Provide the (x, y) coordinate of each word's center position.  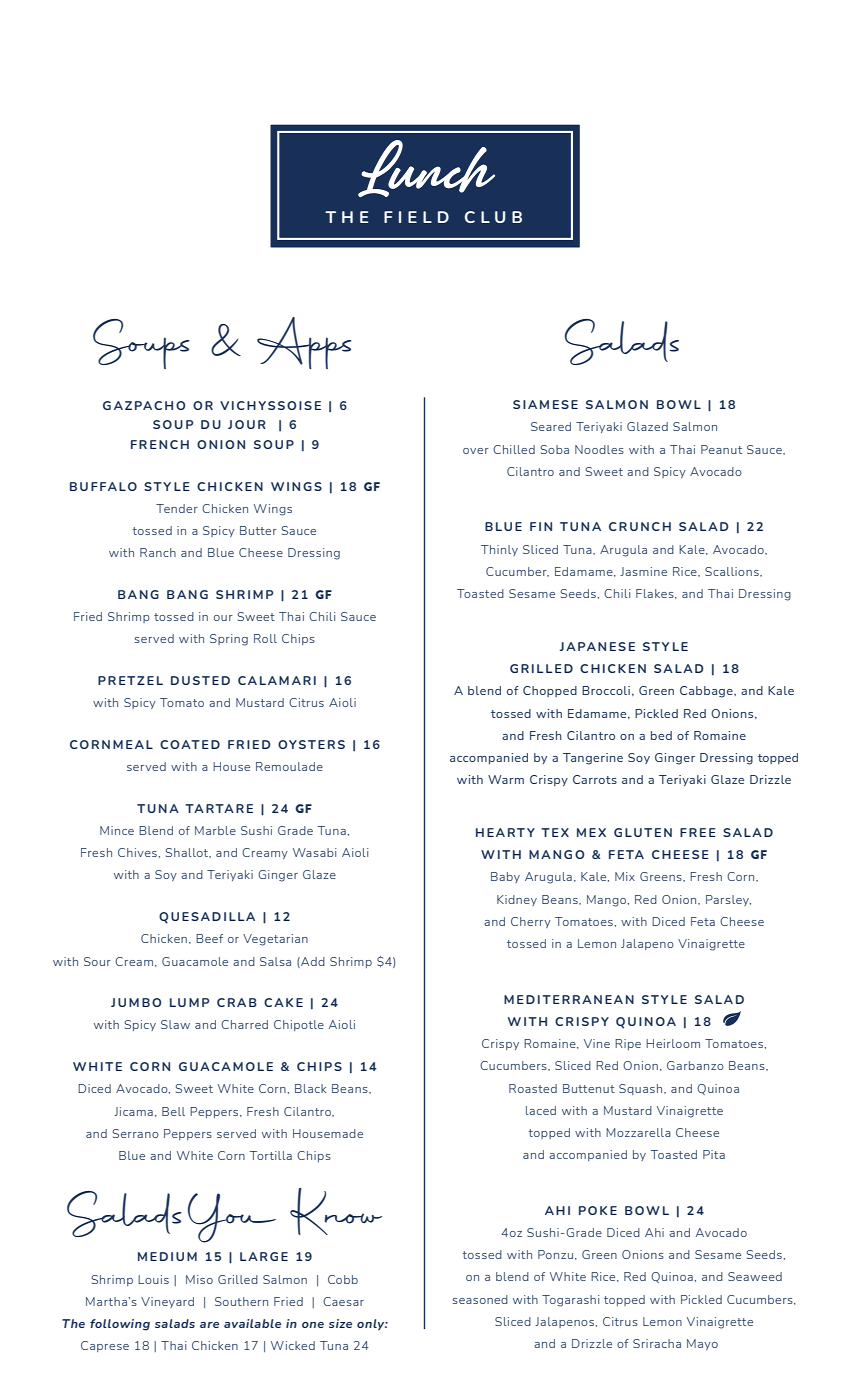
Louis (153, 1279)
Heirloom (673, 1043)
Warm (506, 779)
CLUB (493, 217)
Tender (177, 508)
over (476, 451)
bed (661, 735)
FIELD (416, 217)
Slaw (175, 1024)
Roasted (533, 1088)
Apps (304, 343)
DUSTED (200, 680)
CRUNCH (640, 526)
